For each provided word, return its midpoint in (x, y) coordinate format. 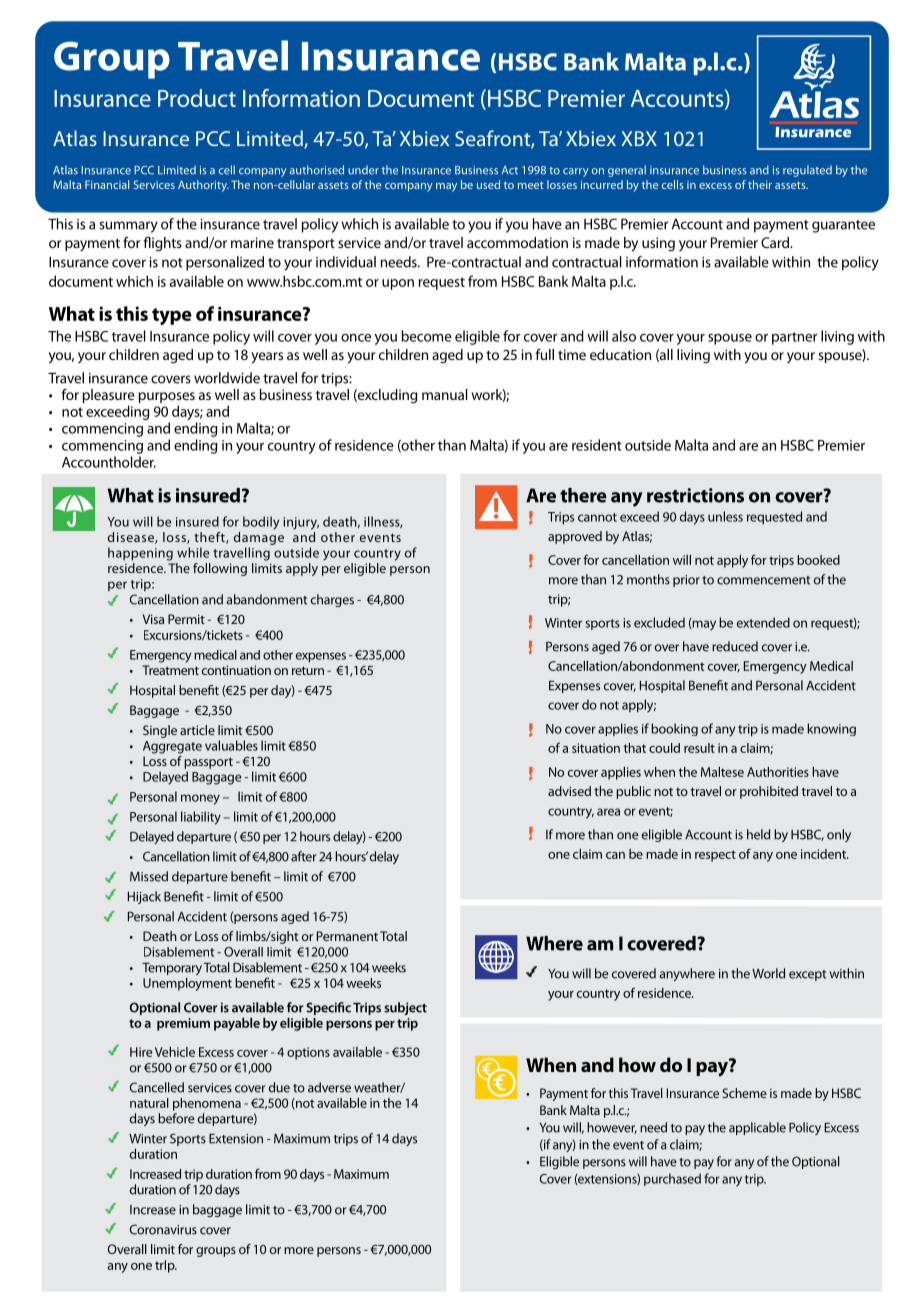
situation (596, 748)
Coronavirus (163, 1229)
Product (197, 98)
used (488, 184)
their (760, 184)
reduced (735, 646)
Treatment (170, 670)
